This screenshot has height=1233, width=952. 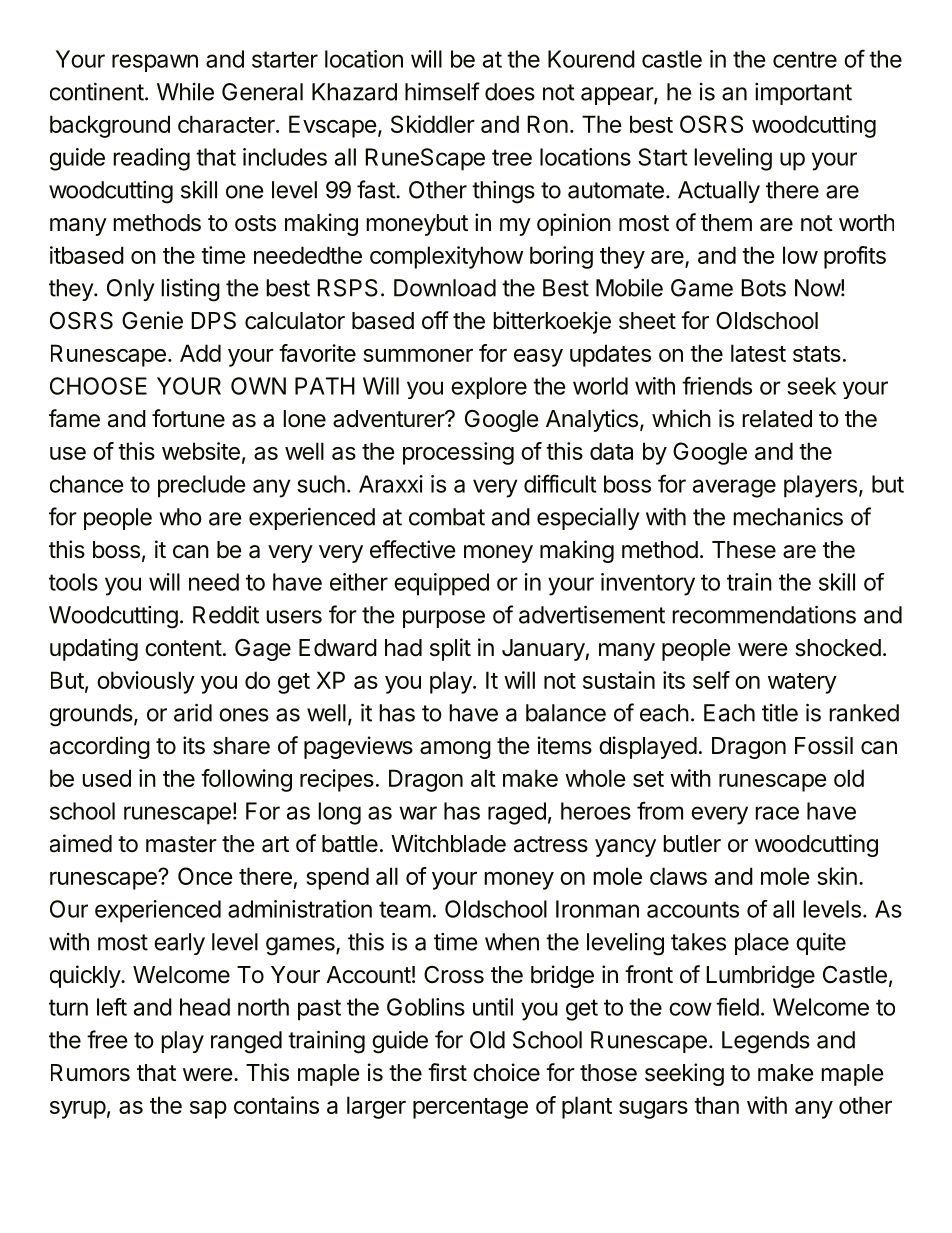 What do you see at coordinates (185, 92) in the screenshot?
I see `While` at bounding box center [185, 92].
